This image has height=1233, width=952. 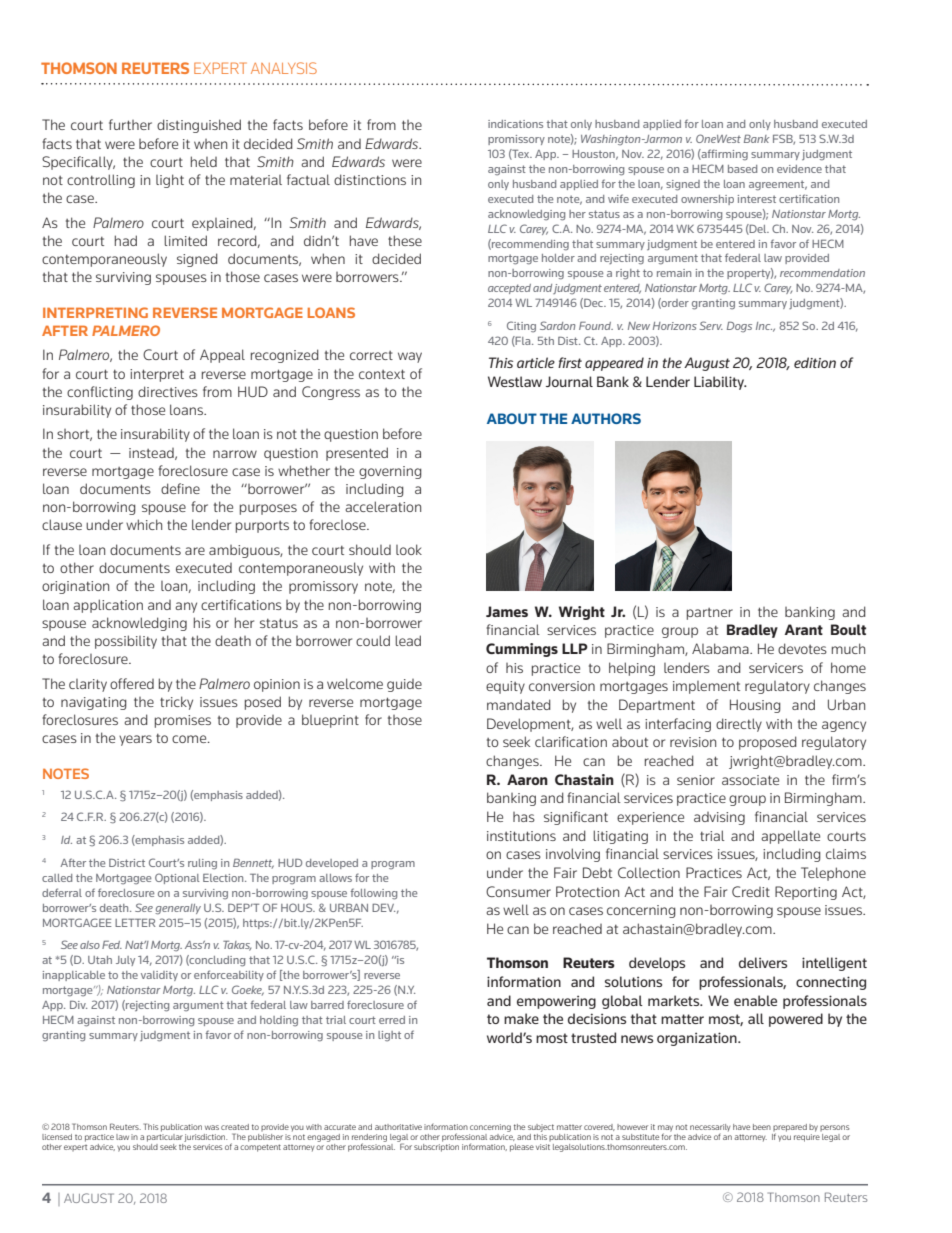 What do you see at coordinates (186, 607) in the image?
I see `any` at bounding box center [186, 607].
